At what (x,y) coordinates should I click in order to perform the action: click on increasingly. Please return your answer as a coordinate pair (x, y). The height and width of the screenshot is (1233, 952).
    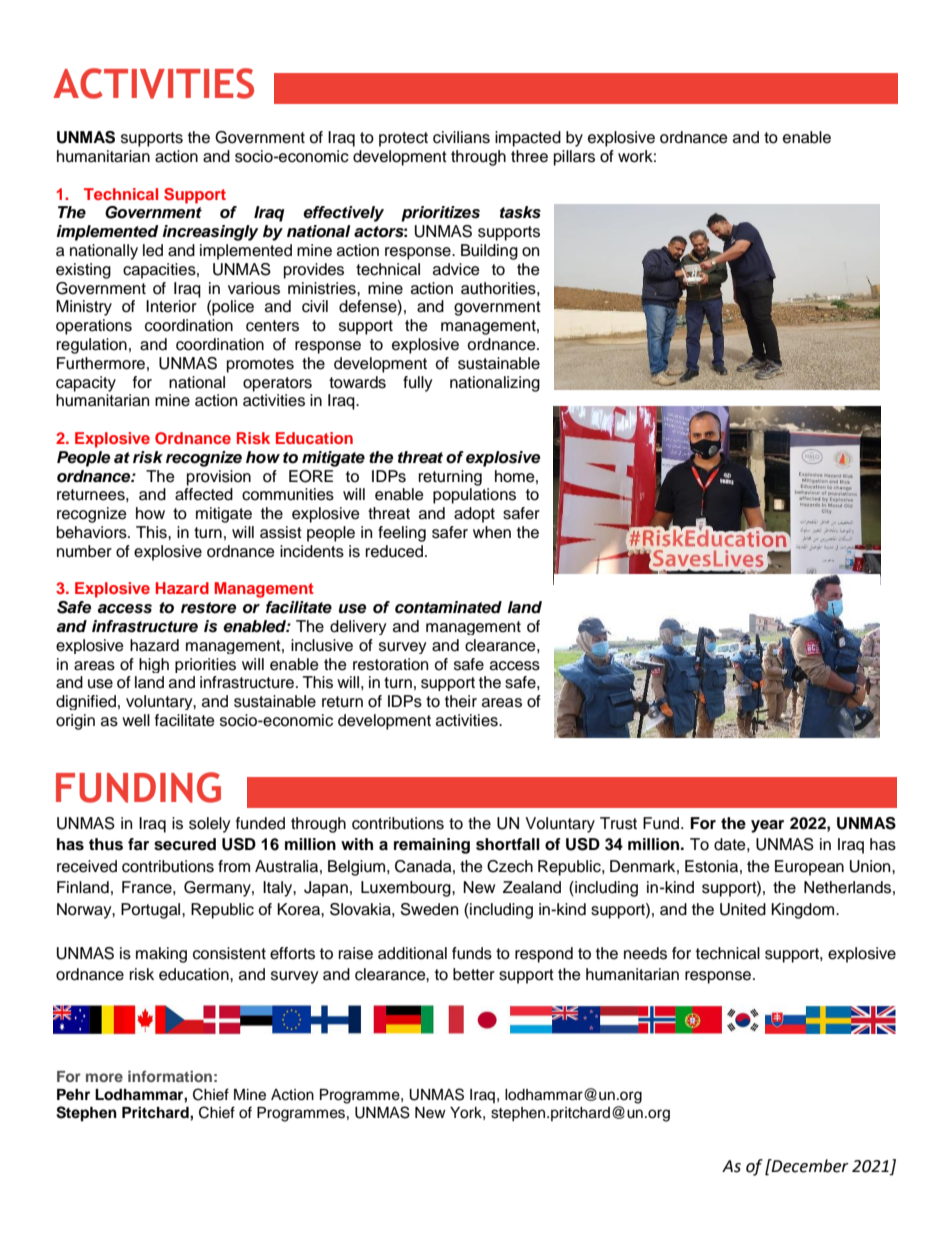
    Looking at the image, I should click on (210, 233).
